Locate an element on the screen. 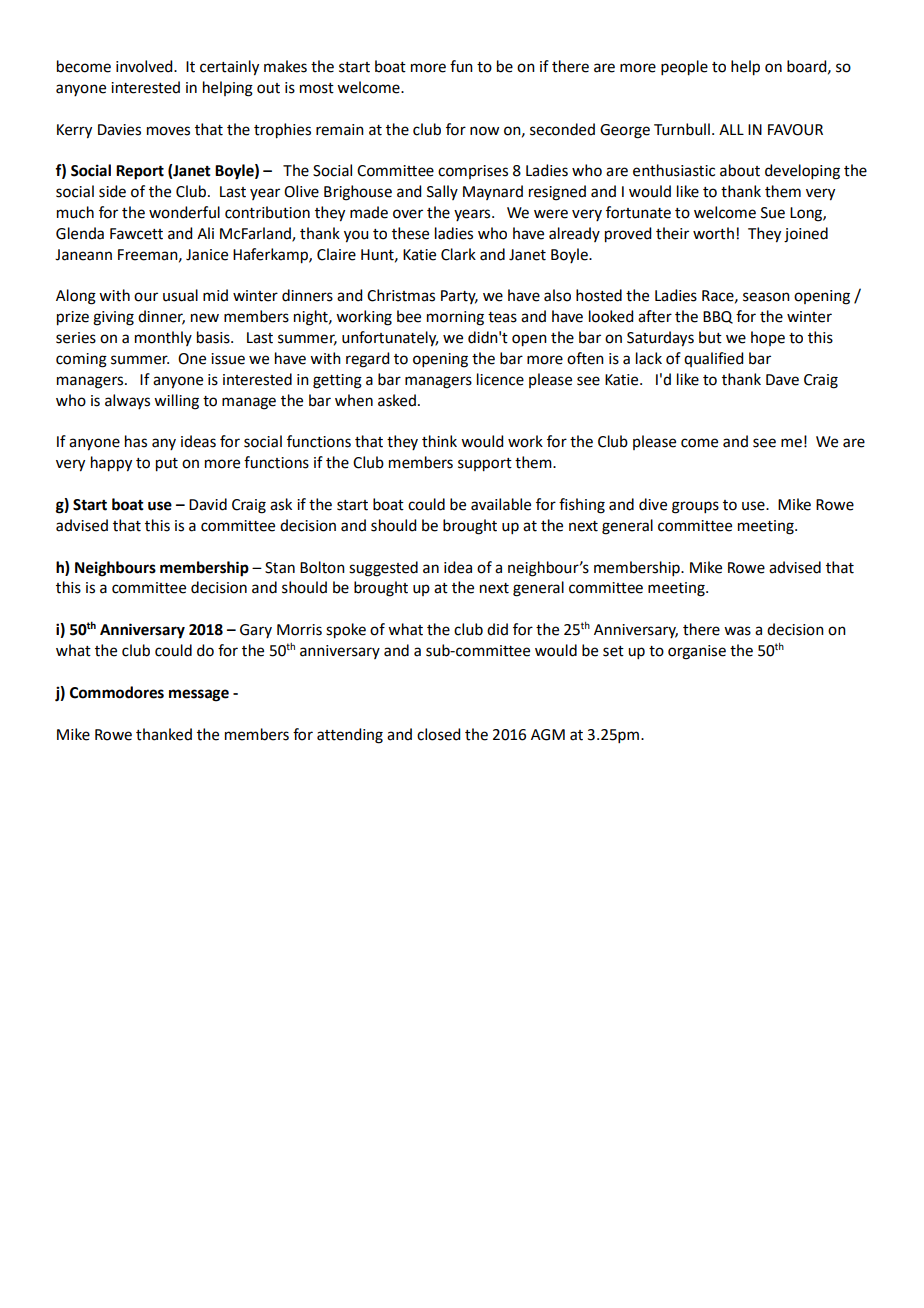 This screenshot has height=1308, width=924. now is located at coordinates (484, 131).
